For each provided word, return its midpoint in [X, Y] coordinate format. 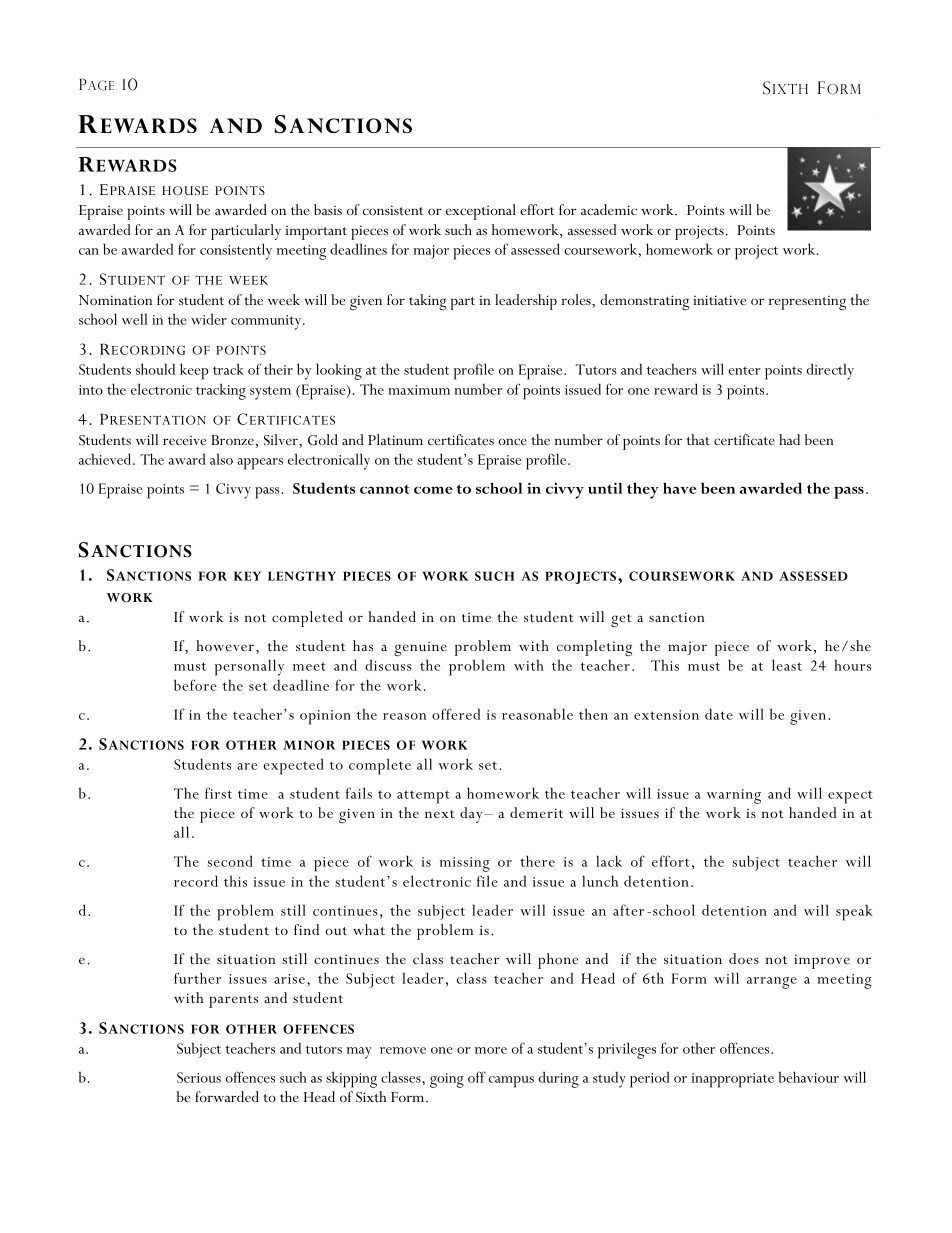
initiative [719, 300]
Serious [199, 1077]
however [226, 645]
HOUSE [185, 190]
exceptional [481, 212]
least [787, 665]
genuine [420, 649]
